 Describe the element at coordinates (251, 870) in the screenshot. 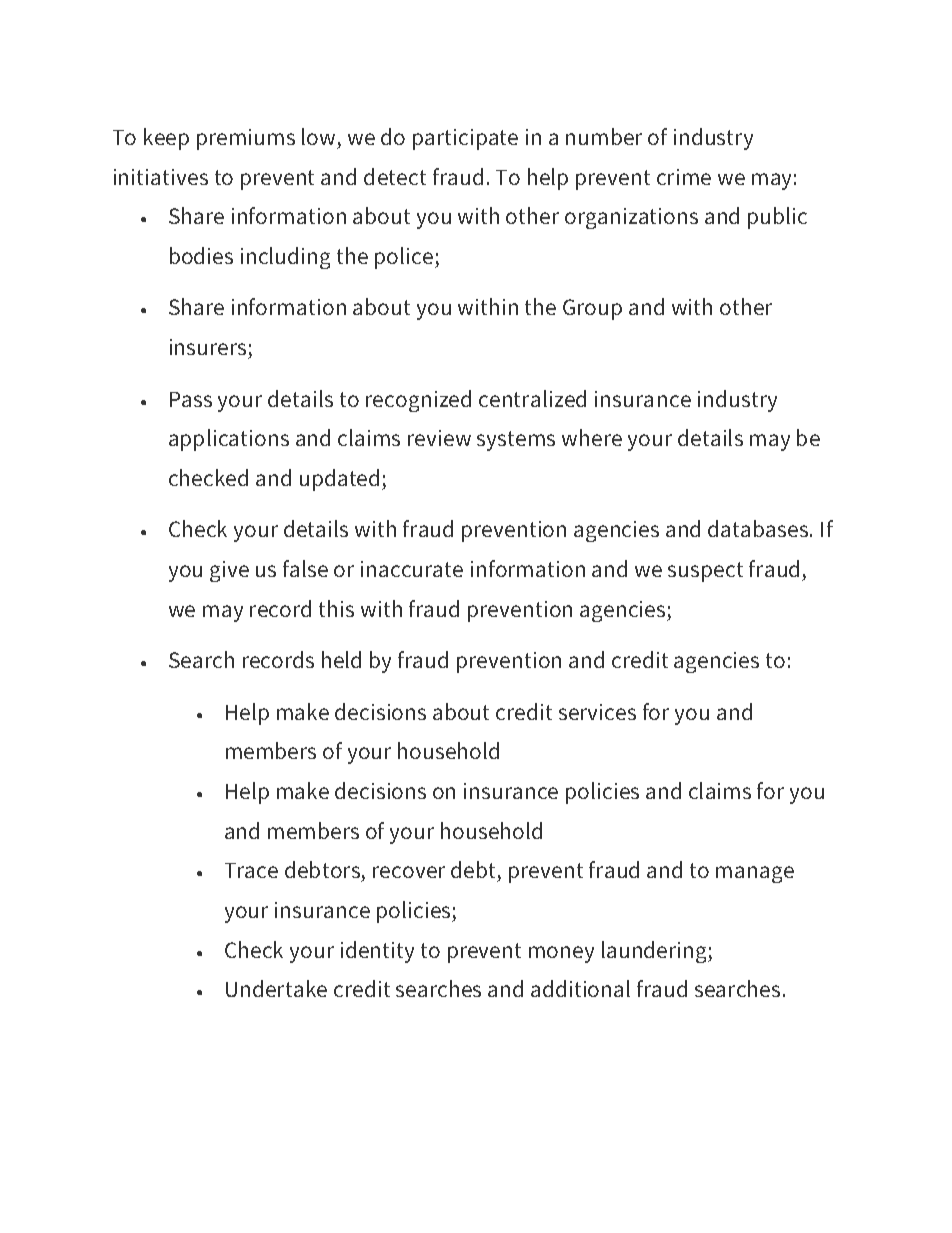

I see `Trace` at that location.
